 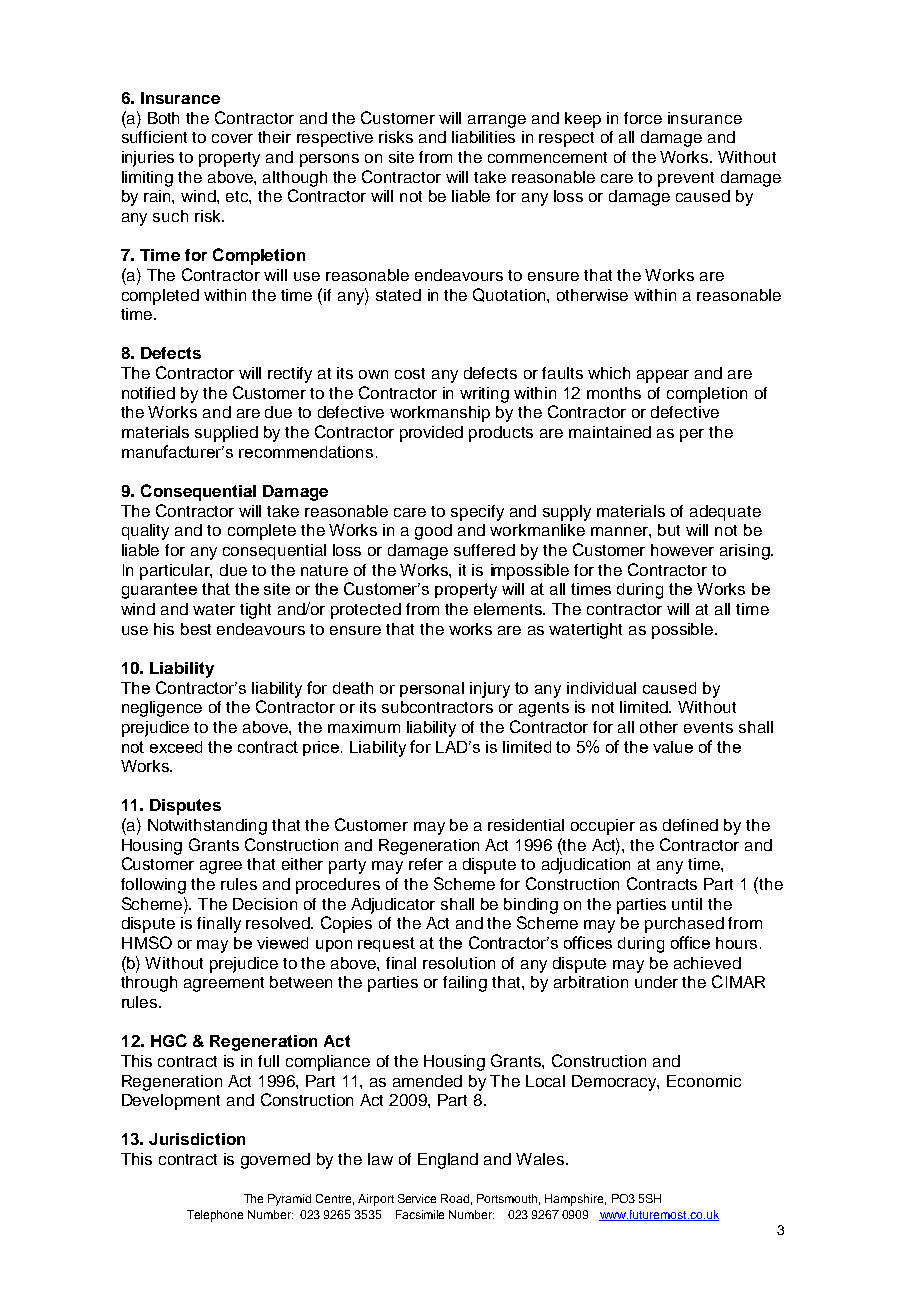 What do you see at coordinates (226, 434) in the screenshot?
I see `supplied` at bounding box center [226, 434].
